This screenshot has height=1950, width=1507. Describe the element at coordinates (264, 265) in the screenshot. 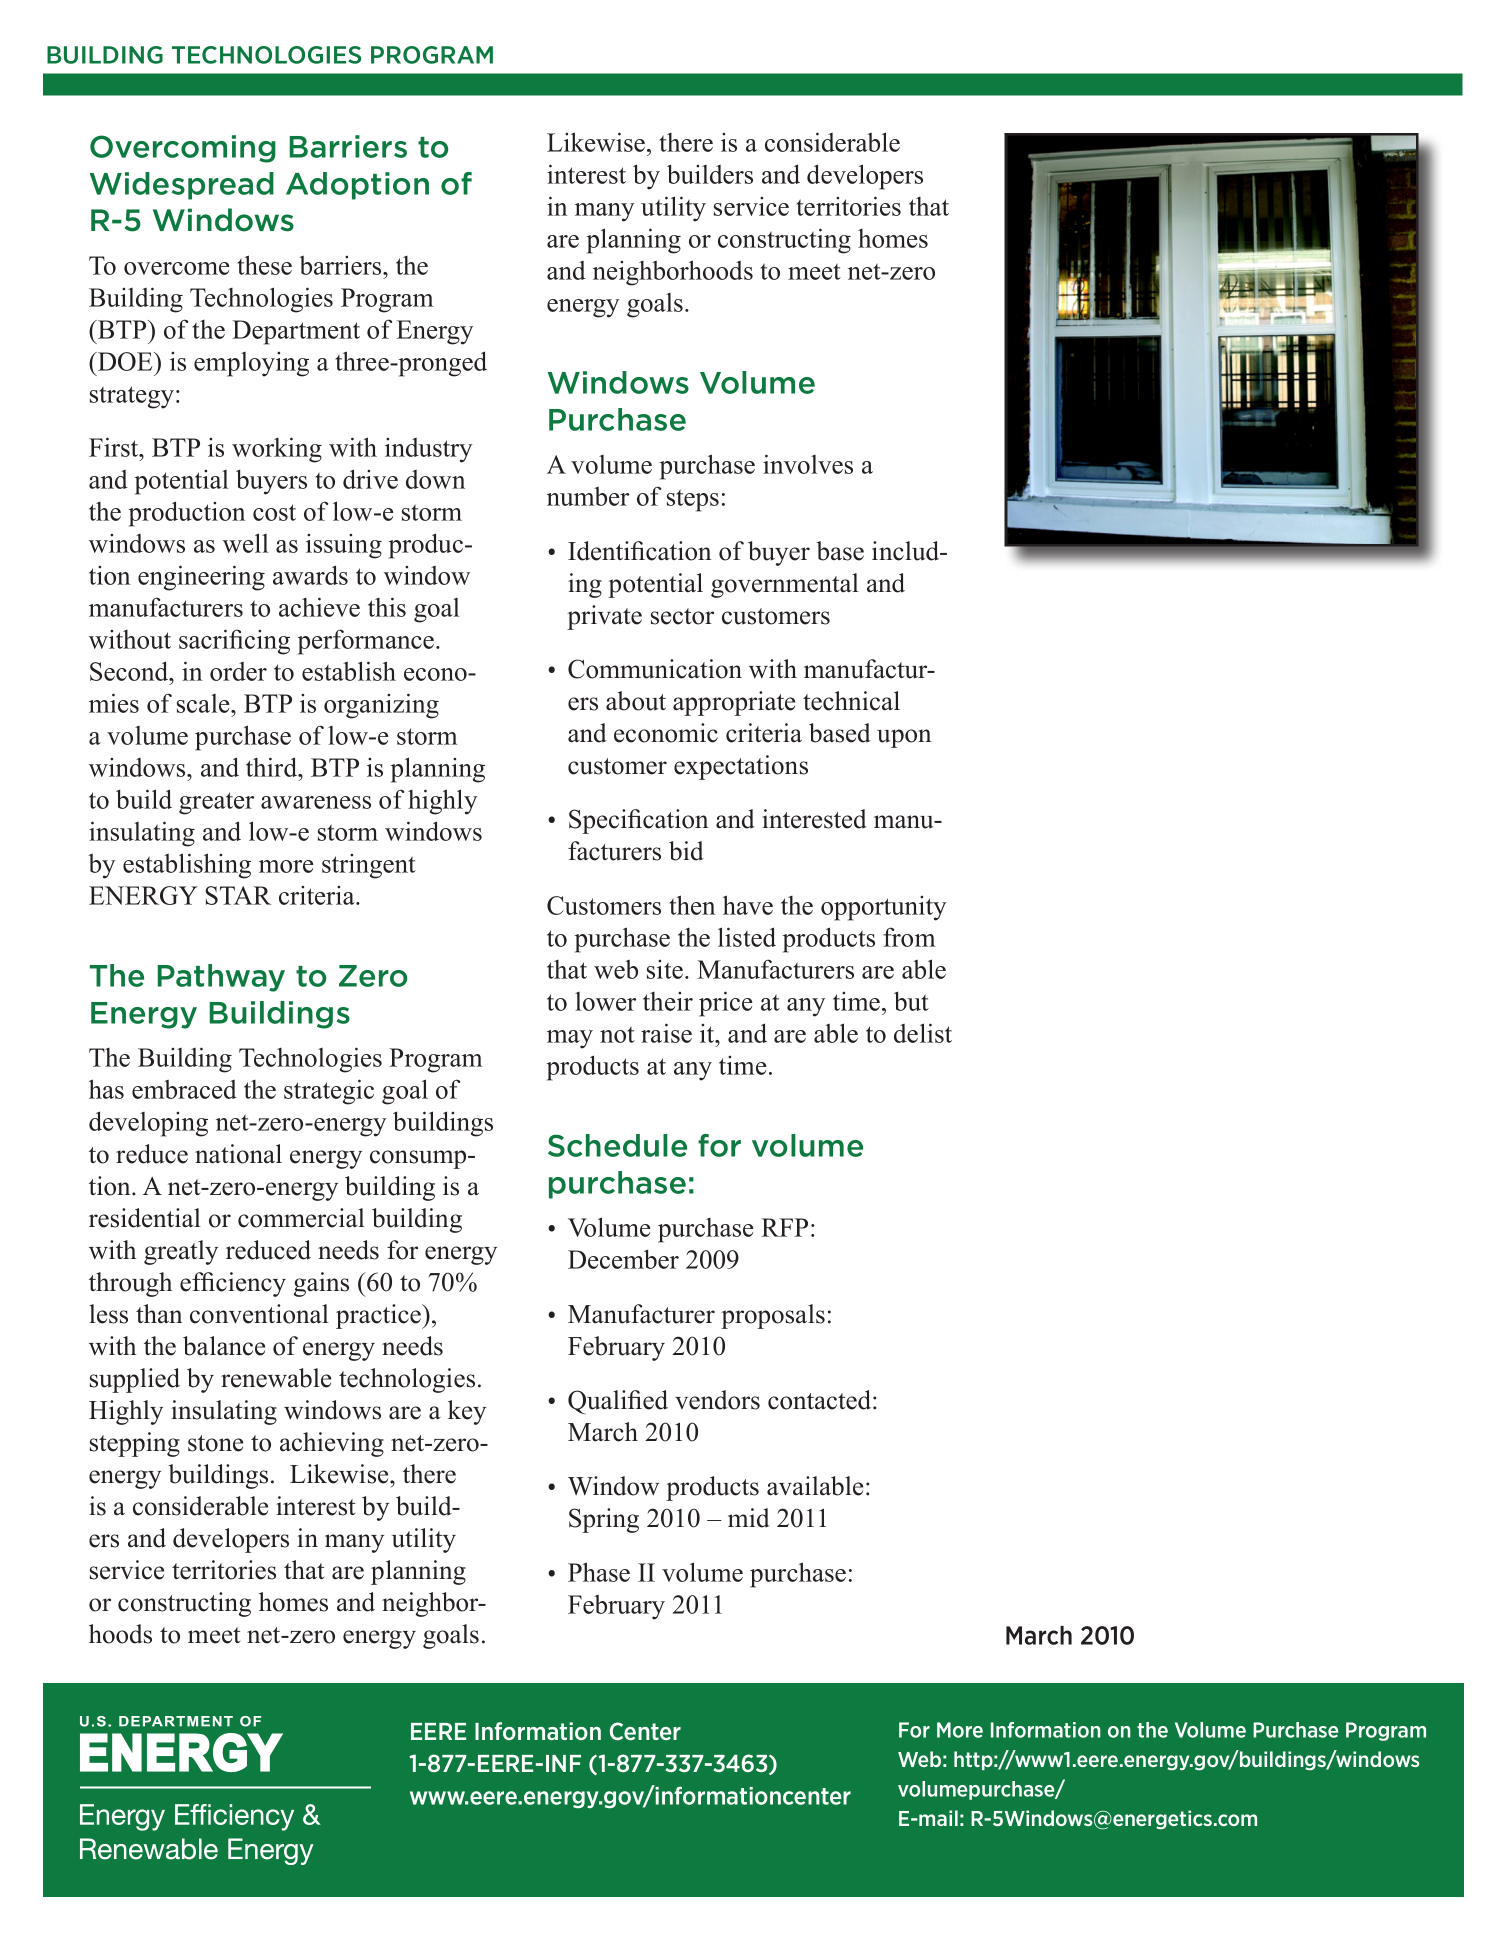

I see `these` at that location.
